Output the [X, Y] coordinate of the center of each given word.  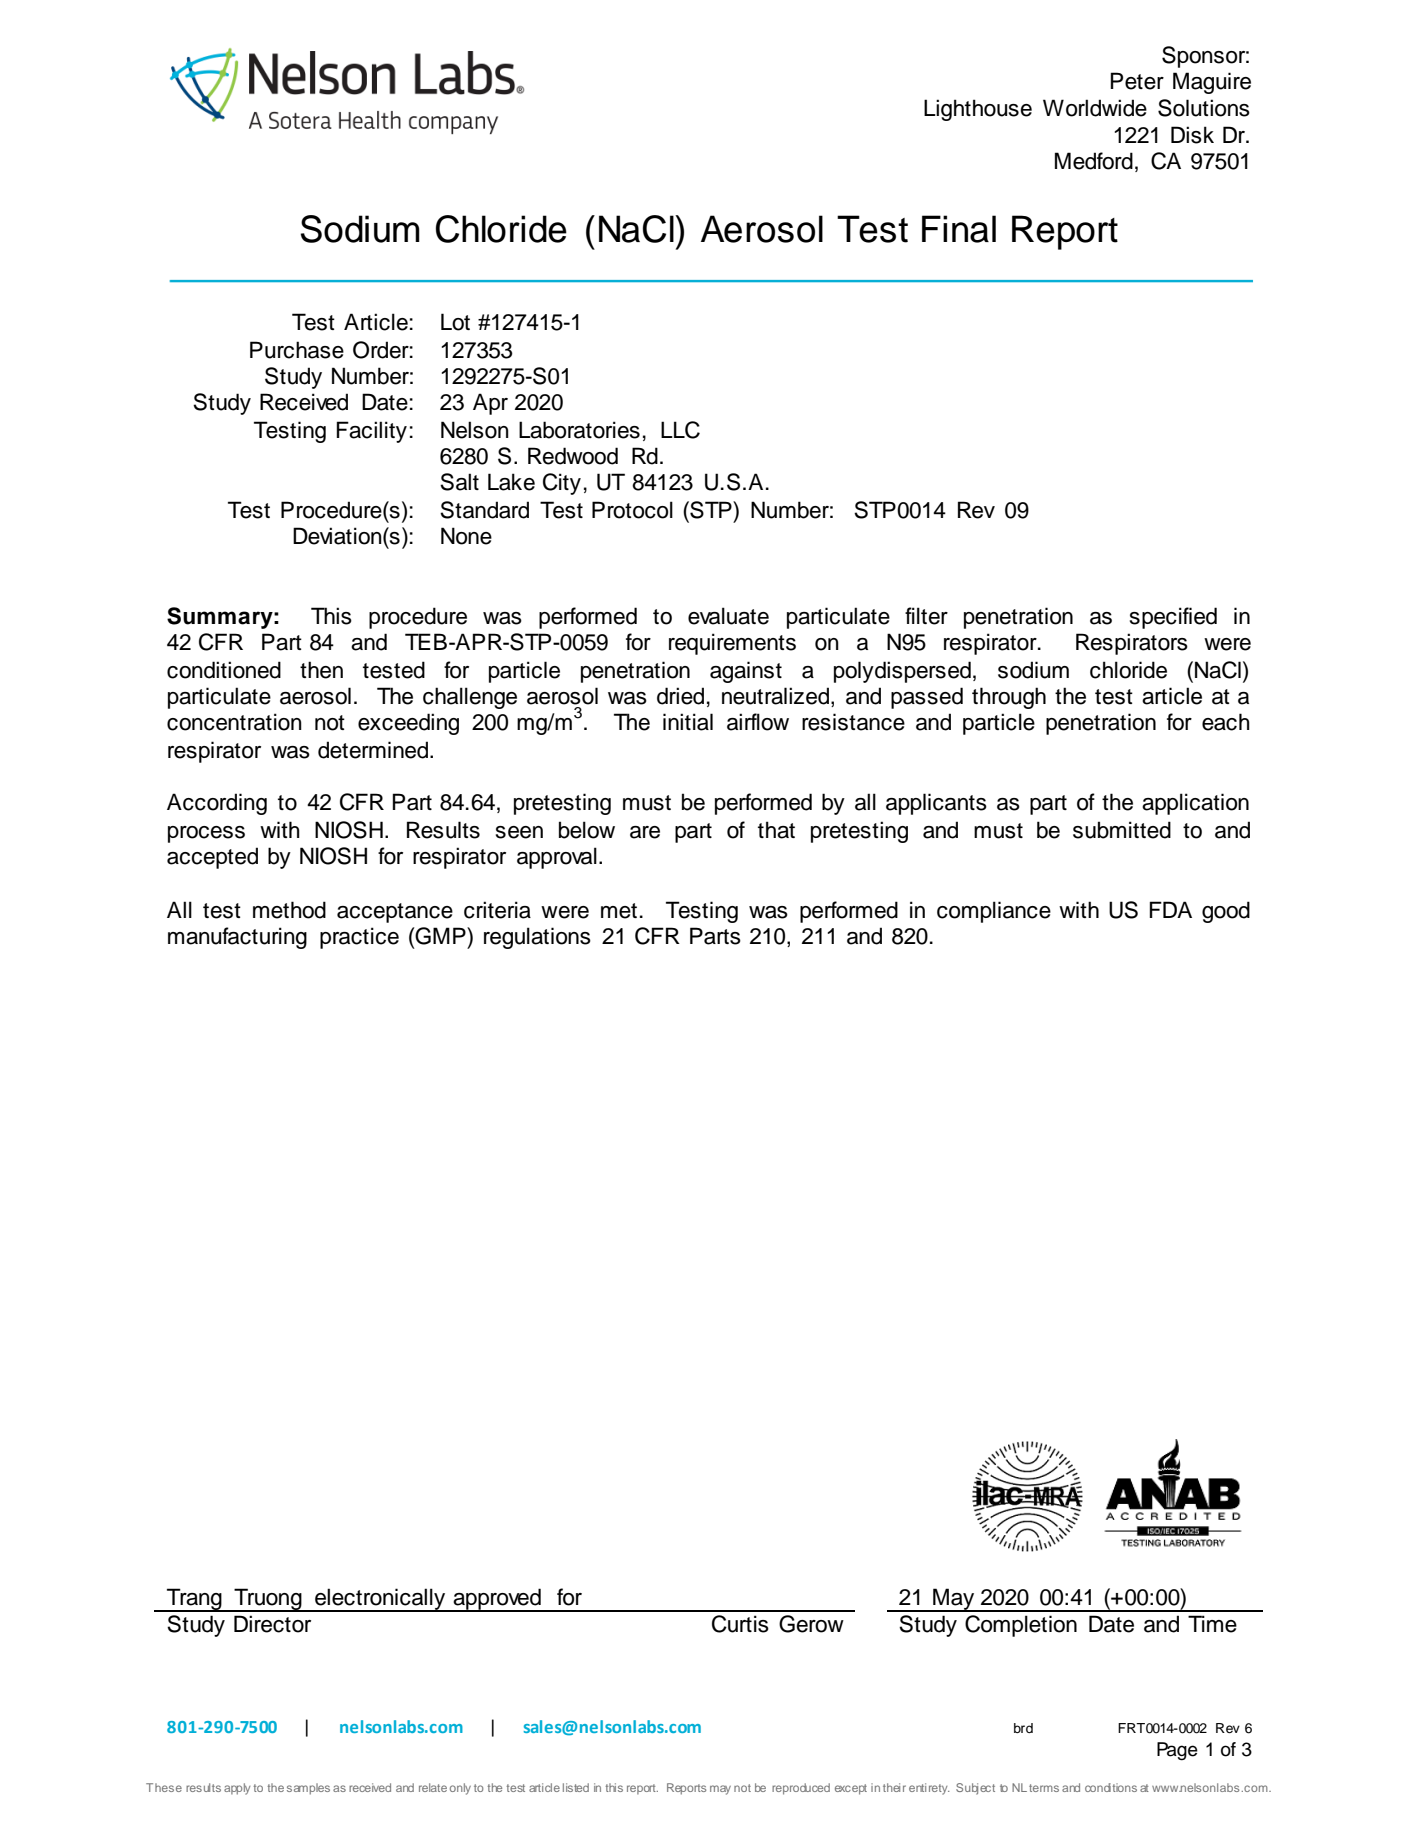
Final [959, 229]
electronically [380, 1600]
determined [373, 750]
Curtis [740, 1624]
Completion [1021, 1626]
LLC [680, 430]
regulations [537, 938]
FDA [1171, 909]
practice [359, 938]
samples [308, 1789]
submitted [1122, 830]
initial [688, 722]
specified [1173, 618]
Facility [372, 432]
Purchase [297, 350]
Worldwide [1095, 108]
